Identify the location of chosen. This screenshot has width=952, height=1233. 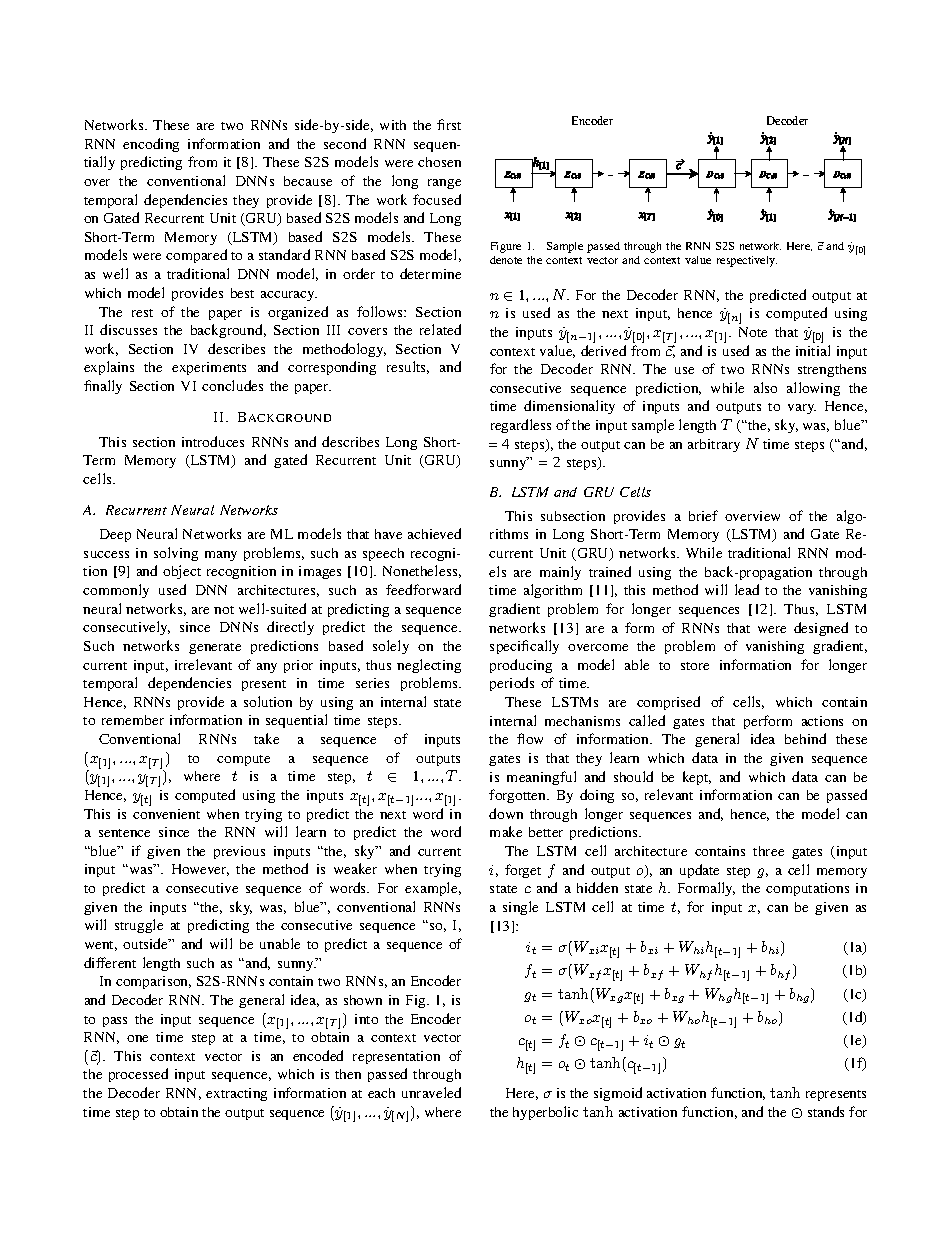
(439, 162).
